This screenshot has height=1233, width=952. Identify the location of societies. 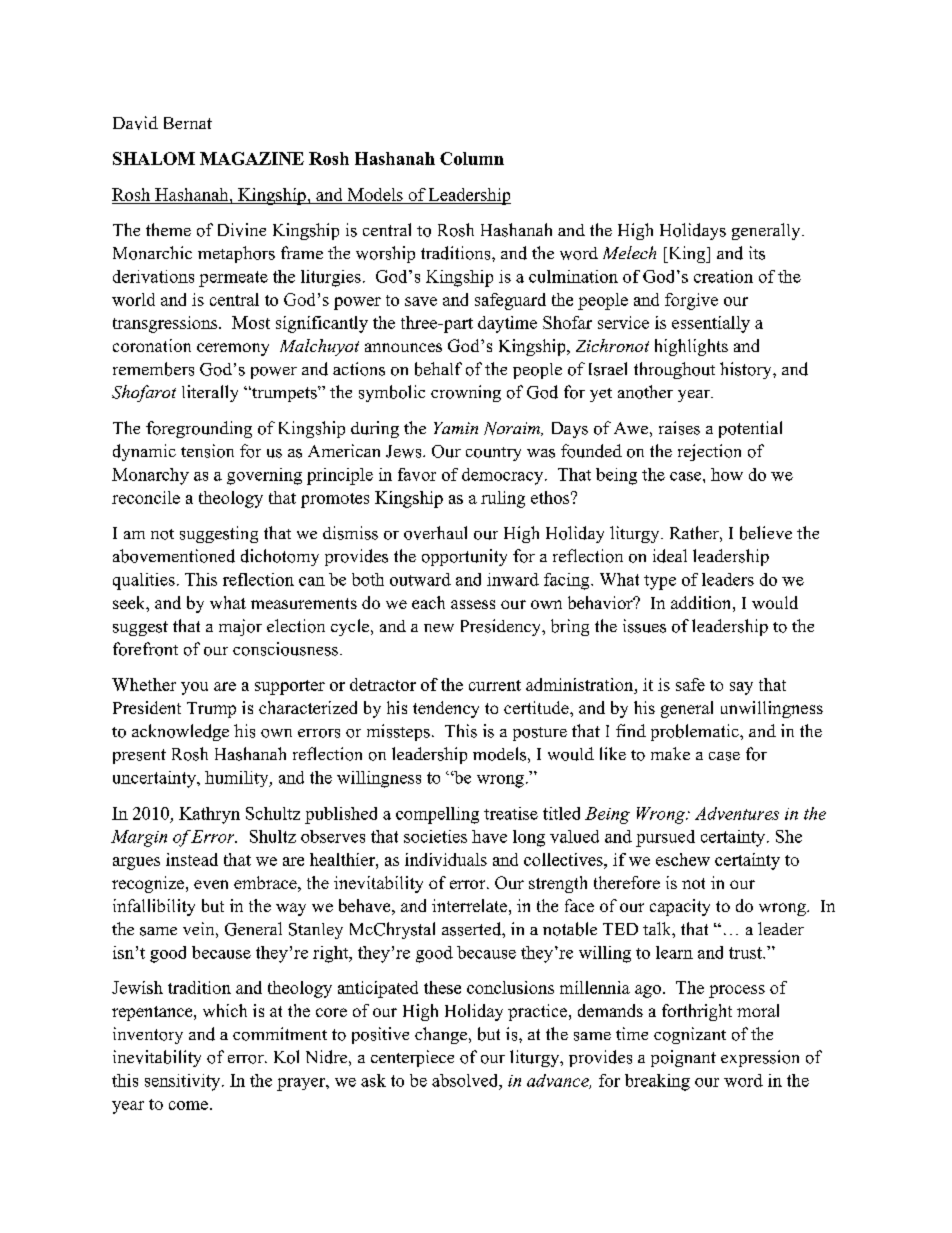
(435, 836).
